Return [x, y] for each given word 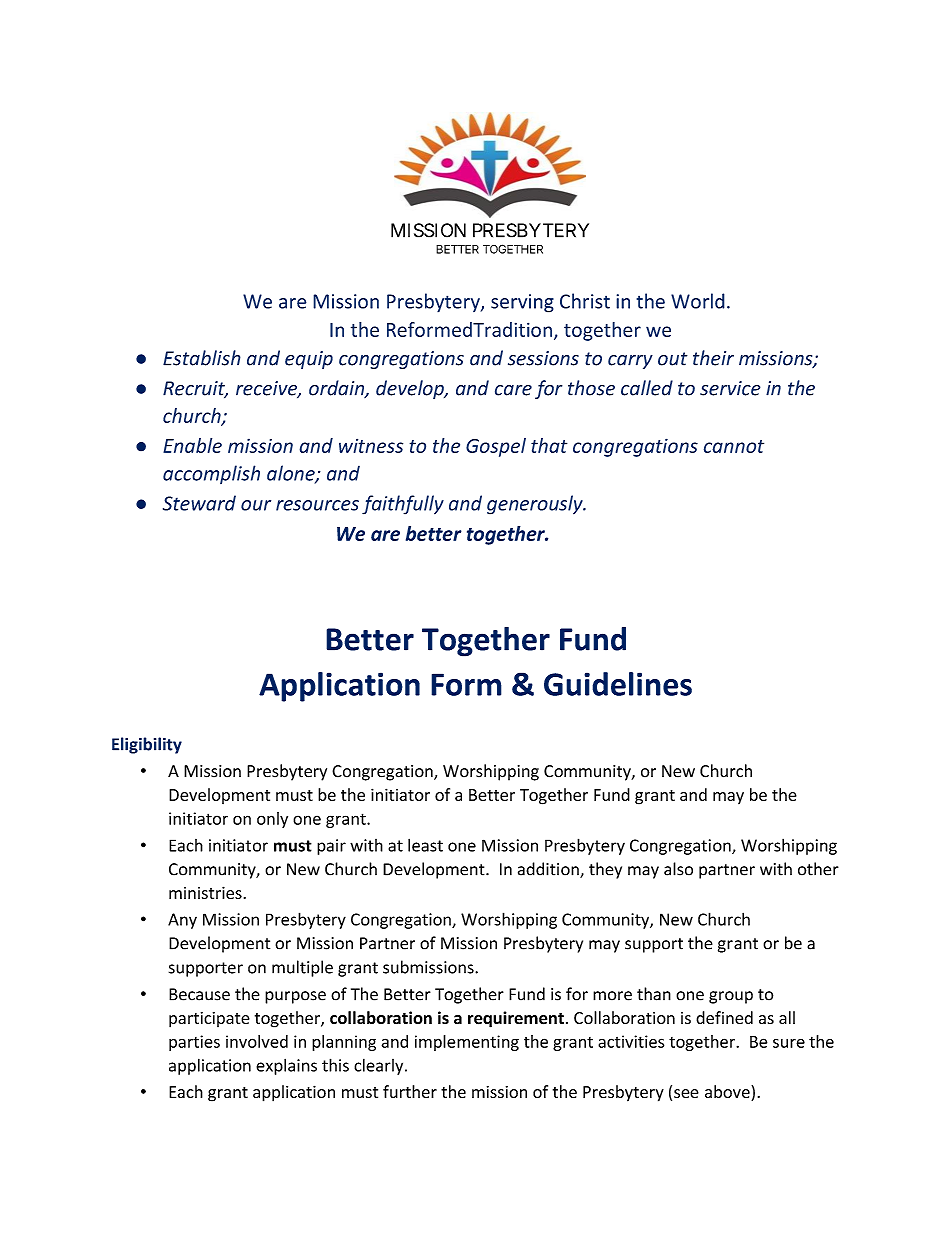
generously [536, 505]
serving [522, 303]
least [425, 845]
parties [194, 1043]
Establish [202, 358]
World [698, 301]
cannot [734, 446]
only [272, 820]
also [678, 869]
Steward [199, 503]
